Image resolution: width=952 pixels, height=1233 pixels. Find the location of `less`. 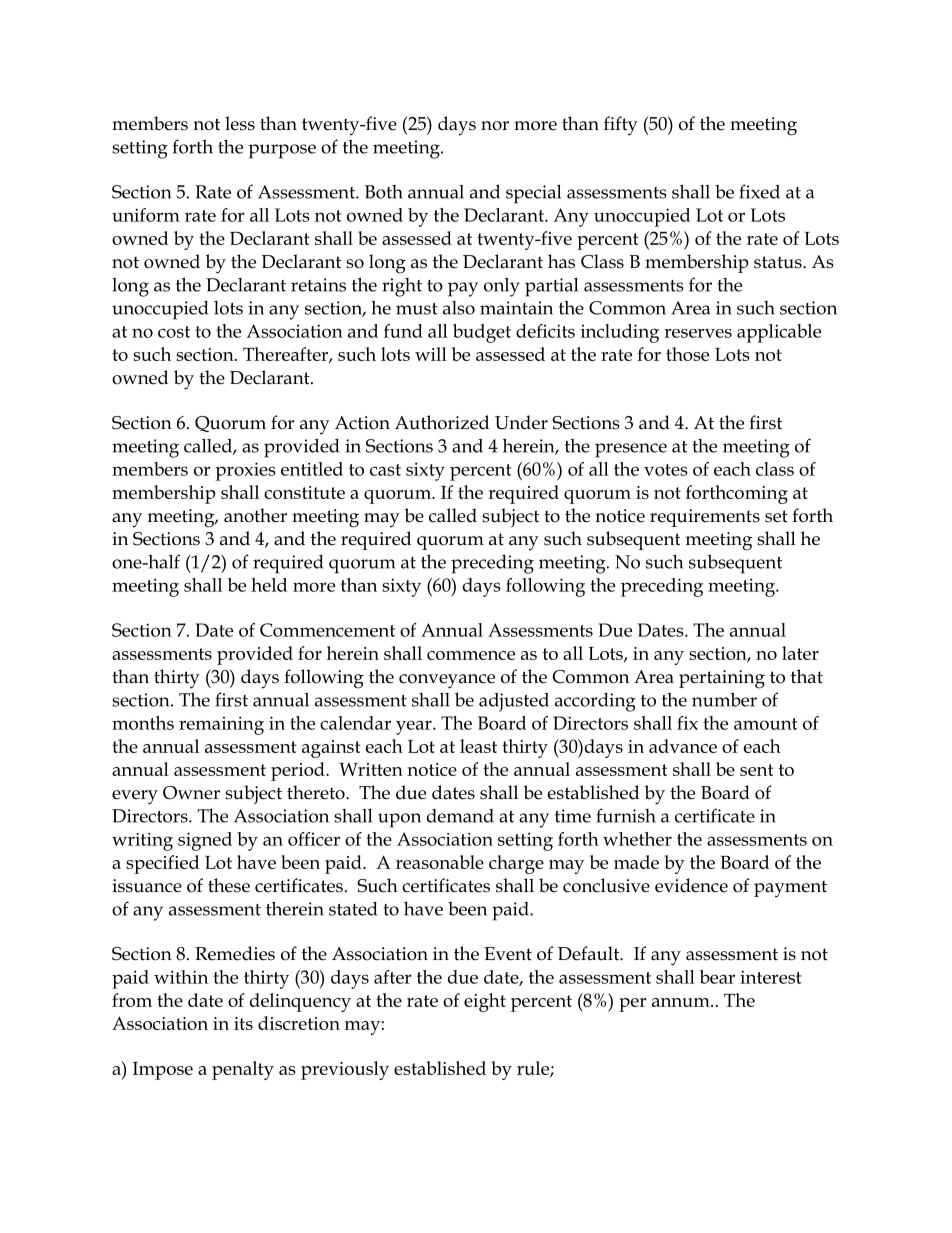

less is located at coordinates (240, 123).
